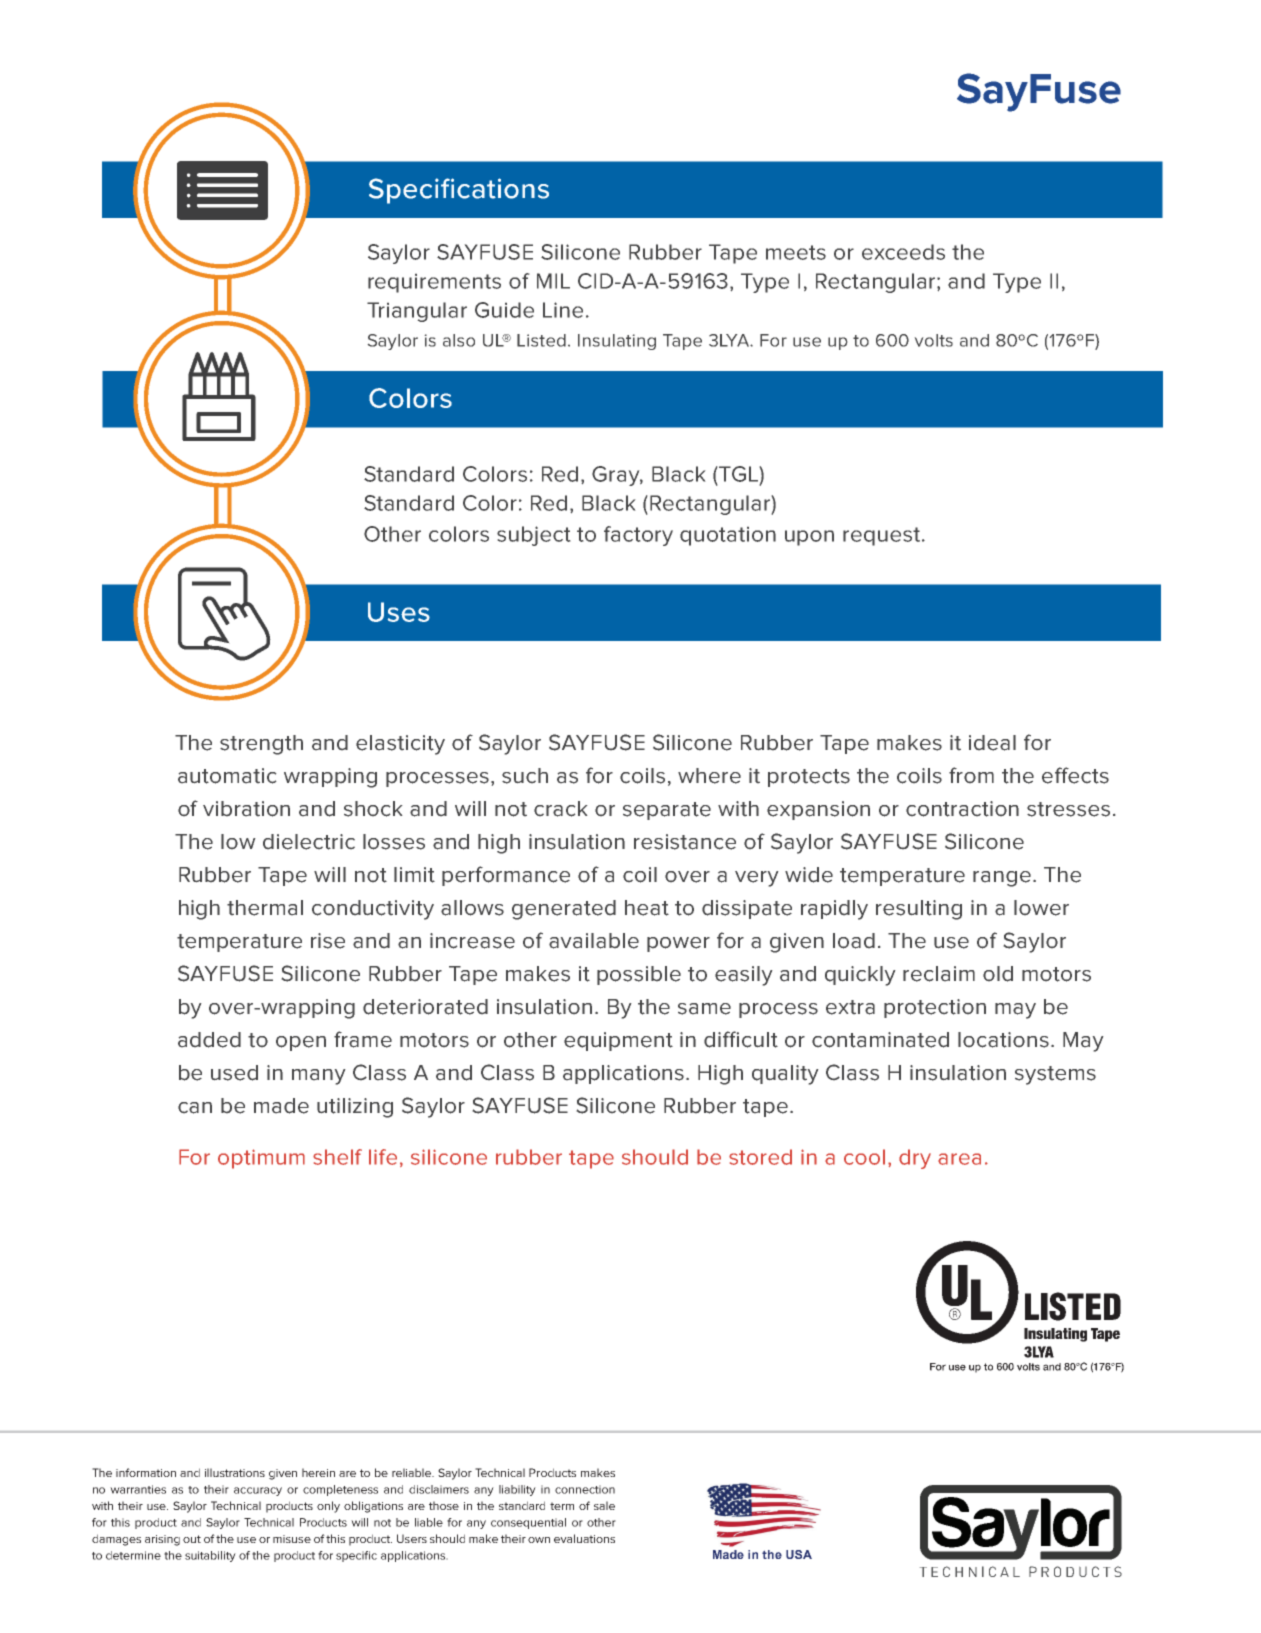 This screenshot has height=1633, width=1261. Describe the element at coordinates (934, 340) in the screenshot. I see `volts` at that location.
